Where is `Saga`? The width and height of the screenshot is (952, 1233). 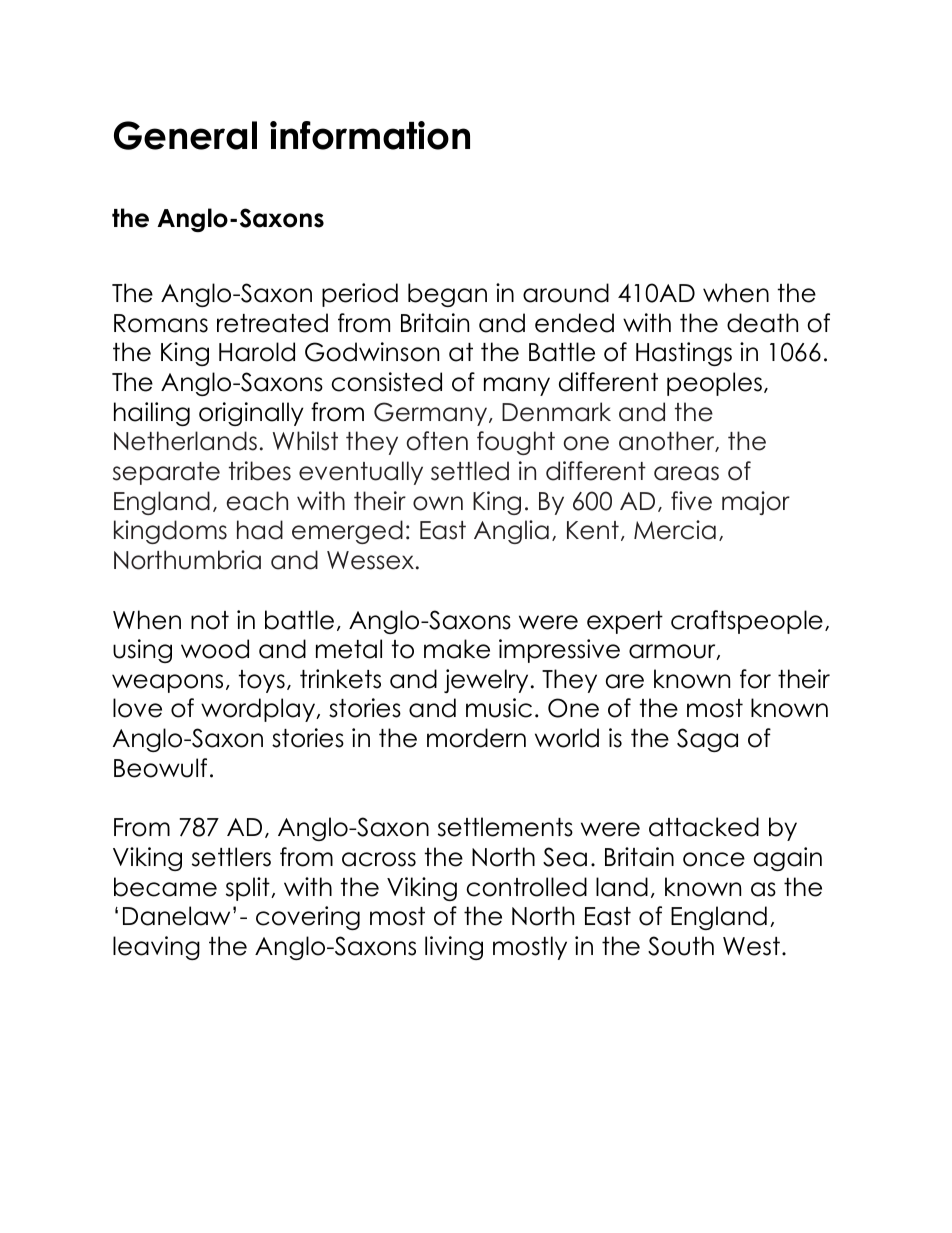
Saga is located at coordinates (707, 740).
